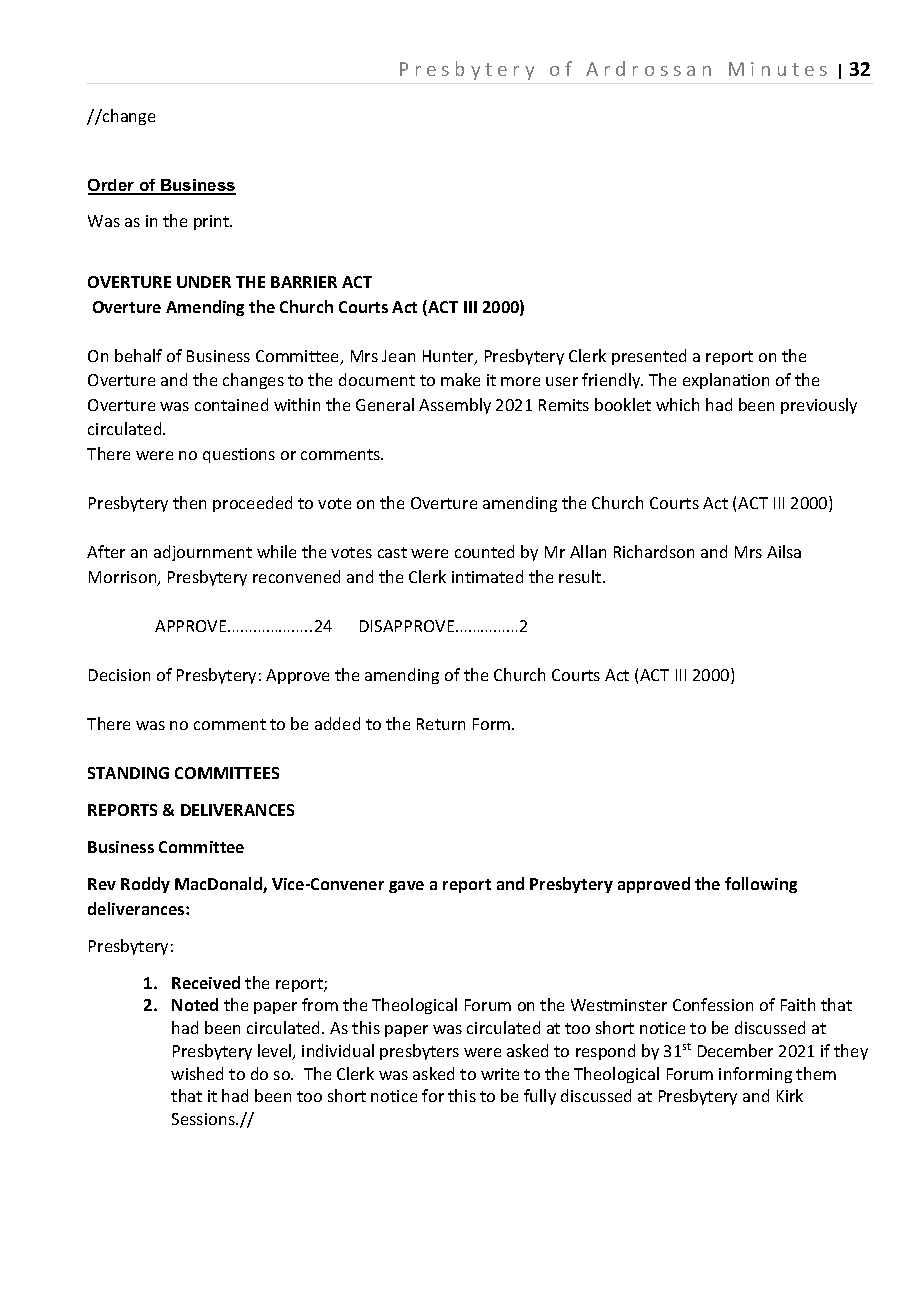 The image size is (924, 1308). I want to click on presented, so click(649, 357).
